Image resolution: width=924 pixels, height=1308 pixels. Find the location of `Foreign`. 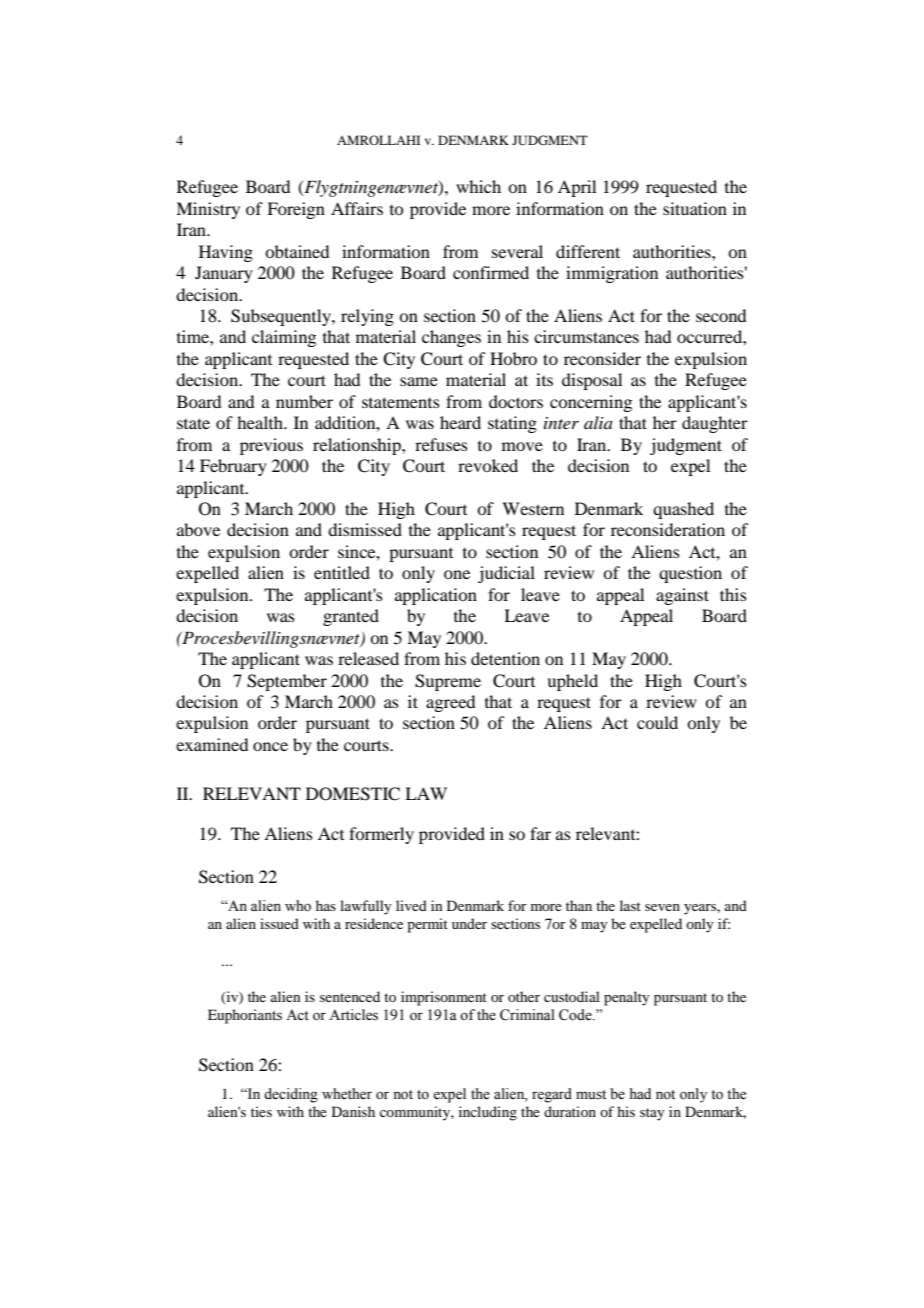

Foreign is located at coordinates (296, 210).
